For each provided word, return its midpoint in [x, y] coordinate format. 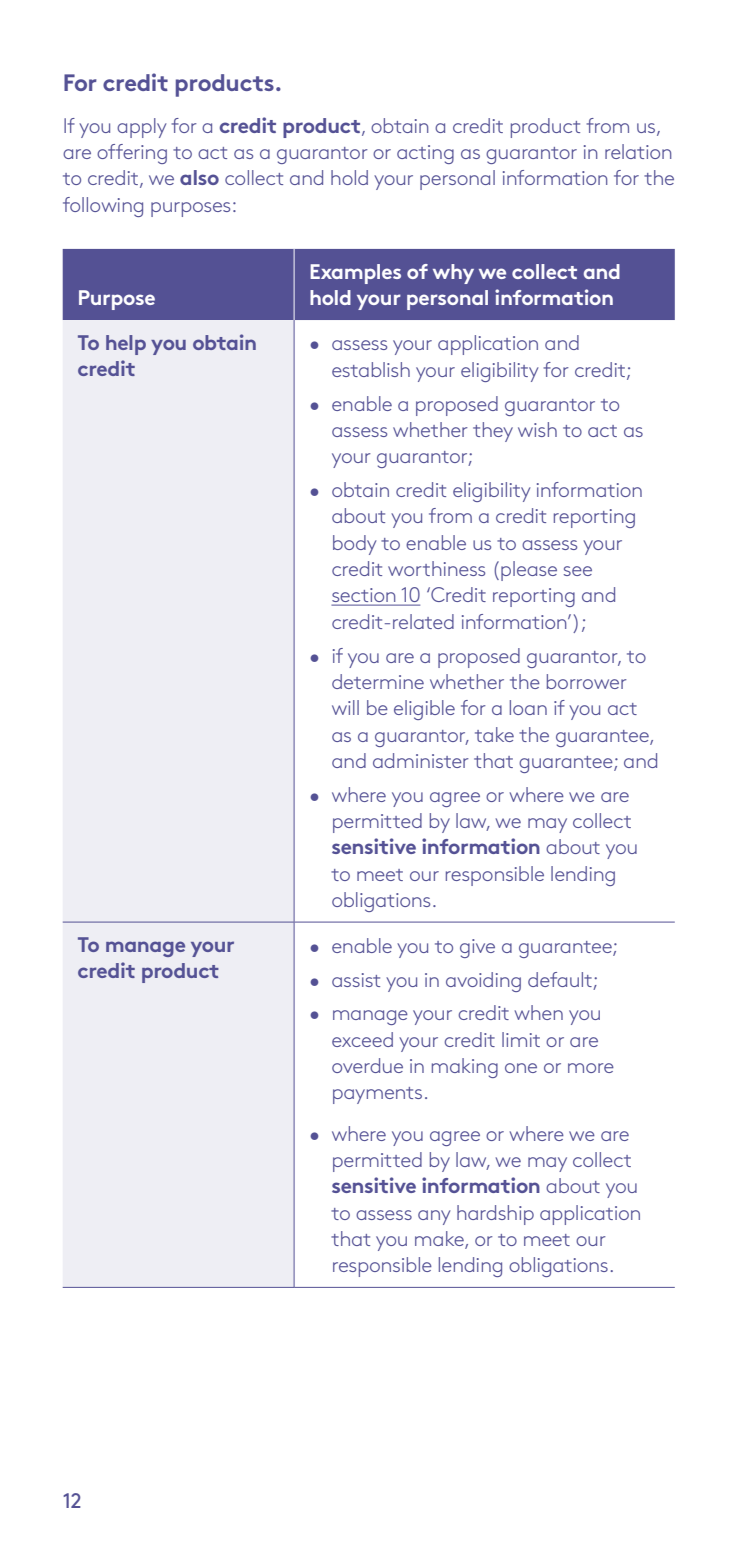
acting [425, 154]
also [199, 177]
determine [378, 681]
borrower [587, 681]
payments [377, 1095]
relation [638, 151]
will [345, 707]
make [440, 1240]
